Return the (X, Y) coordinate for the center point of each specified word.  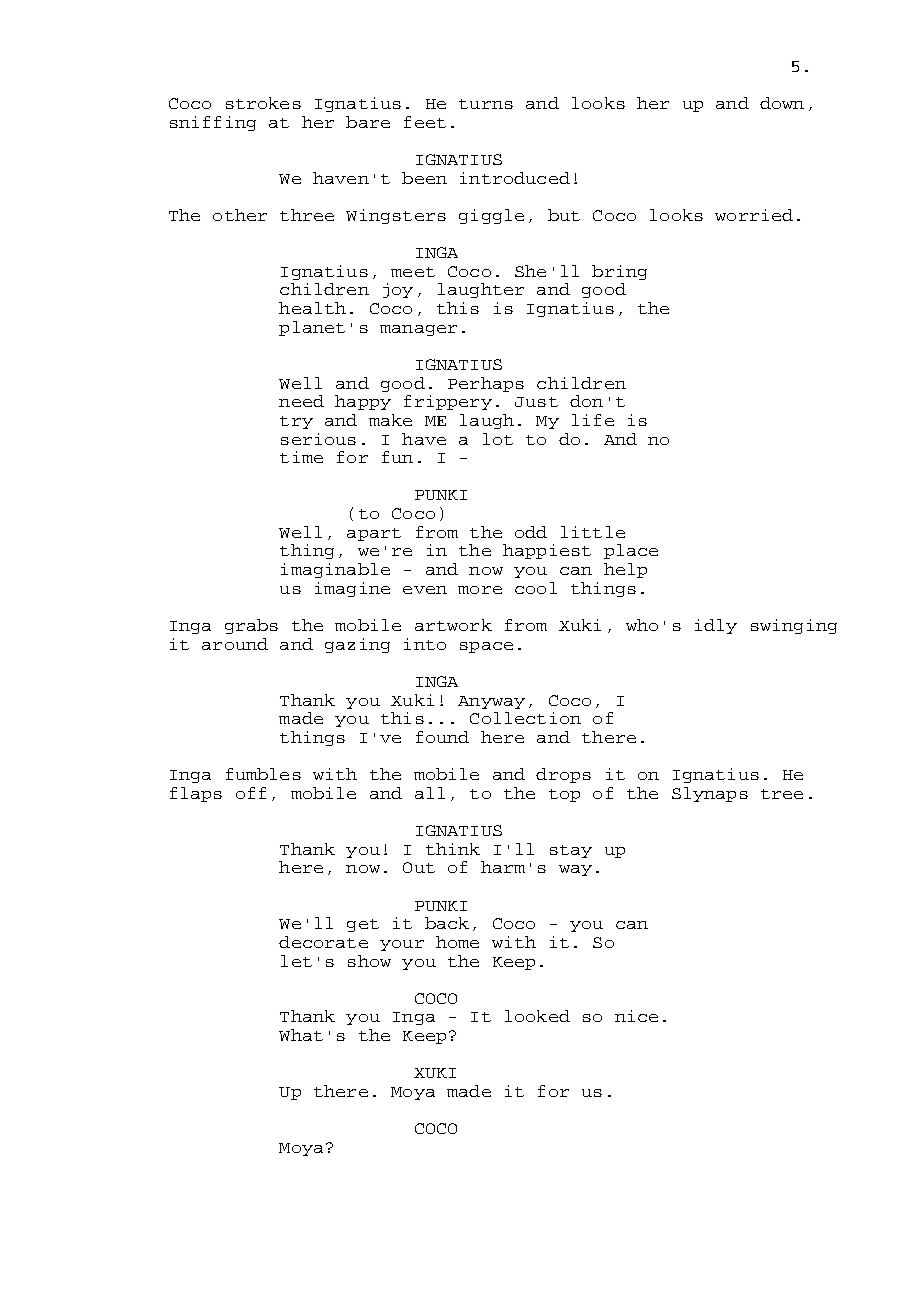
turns (486, 104)
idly (716, 626)
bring (619, 272)
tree (782, 794)
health (312, 308)
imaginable (335, 570)
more (480, 590)
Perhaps (486, 384)
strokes (263, 103)
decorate (323, 942)
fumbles (263, 774)
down (782, 103)
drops (563, 775)
